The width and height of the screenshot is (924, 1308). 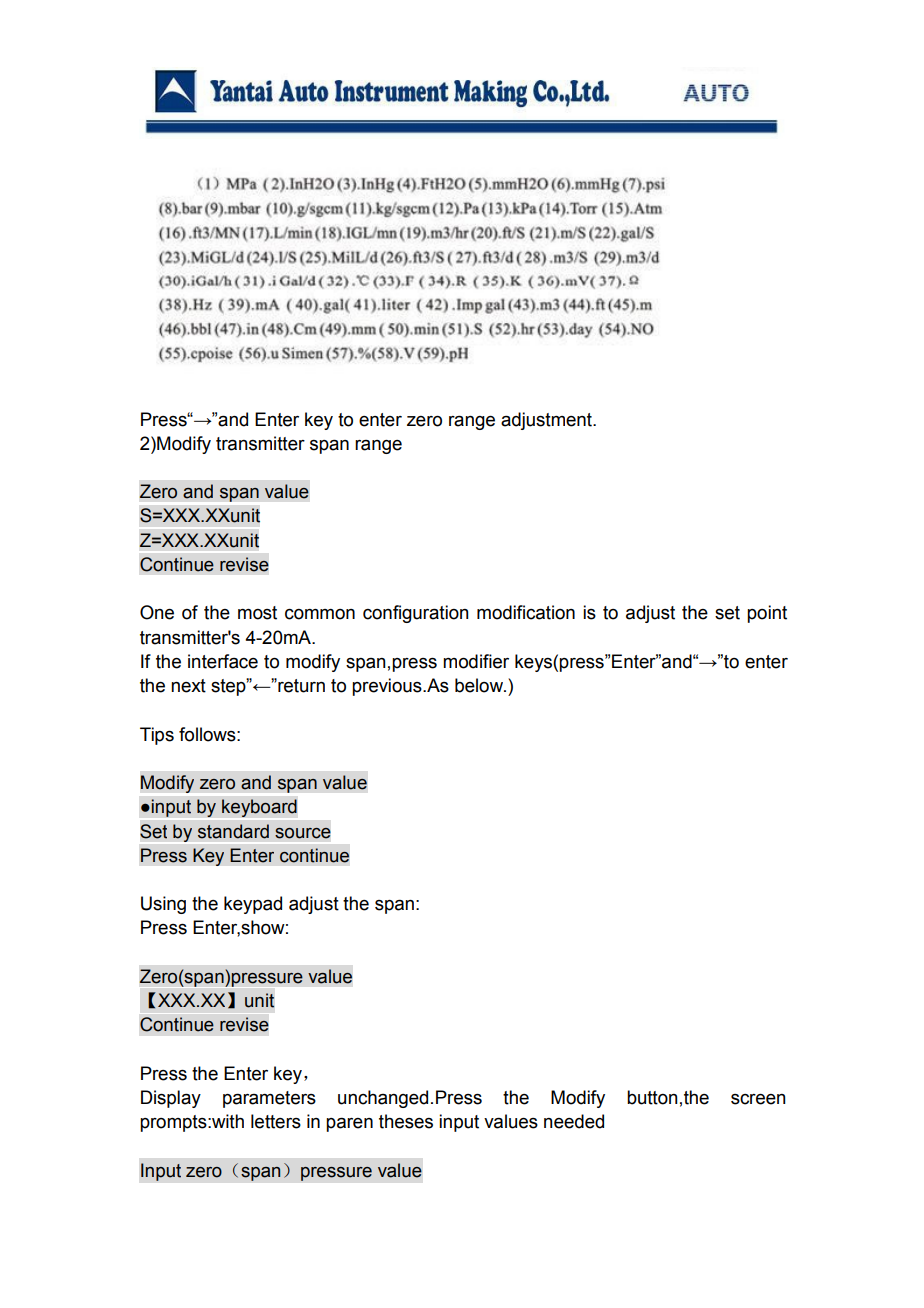 What do you see at coordinates (257, 613) in the screenshot?
I see `most` at bounding box center [257, 613].
